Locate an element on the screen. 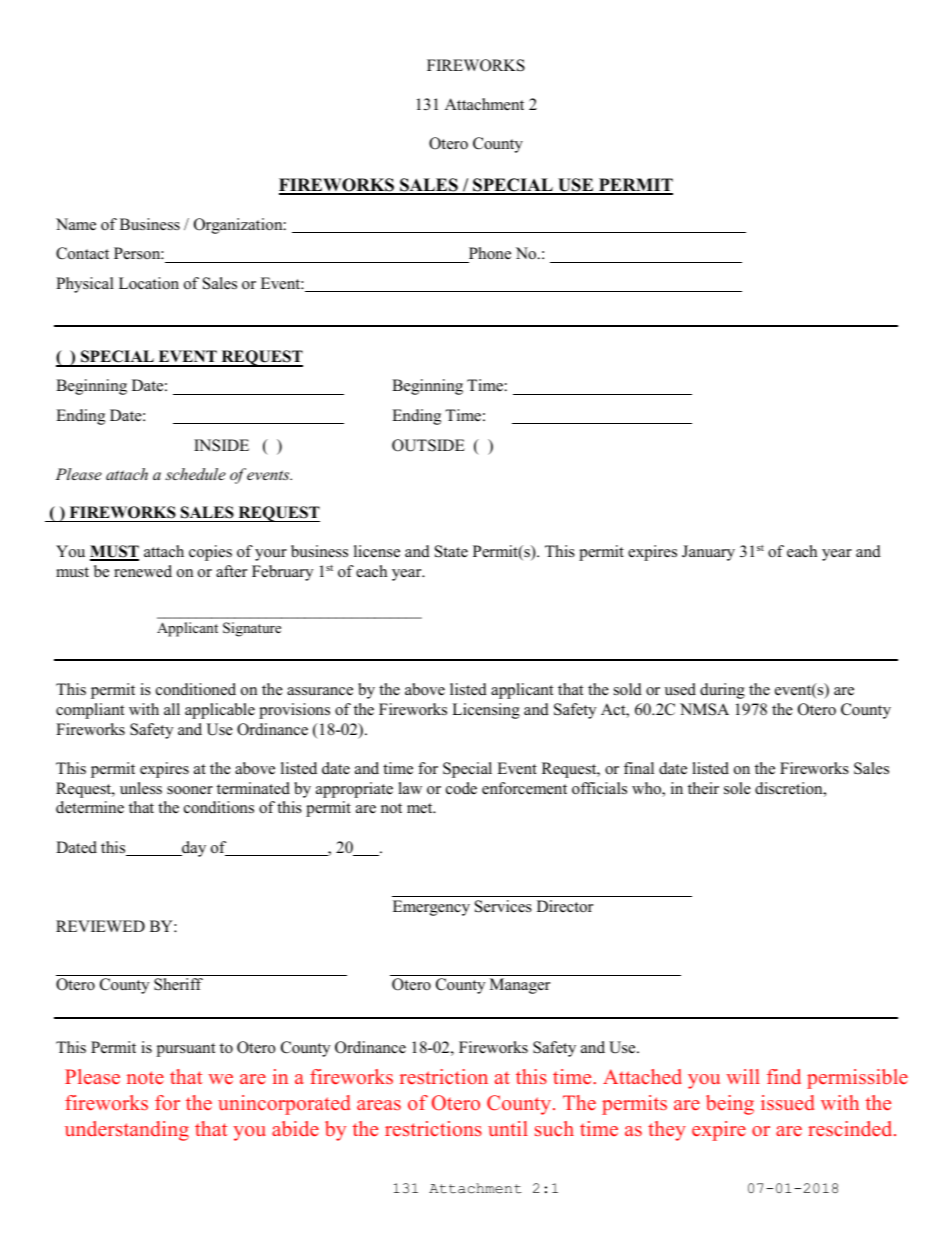 The width and height of the screenshot is (952, 1233). Licensing is located at coordinates (486, 711).
